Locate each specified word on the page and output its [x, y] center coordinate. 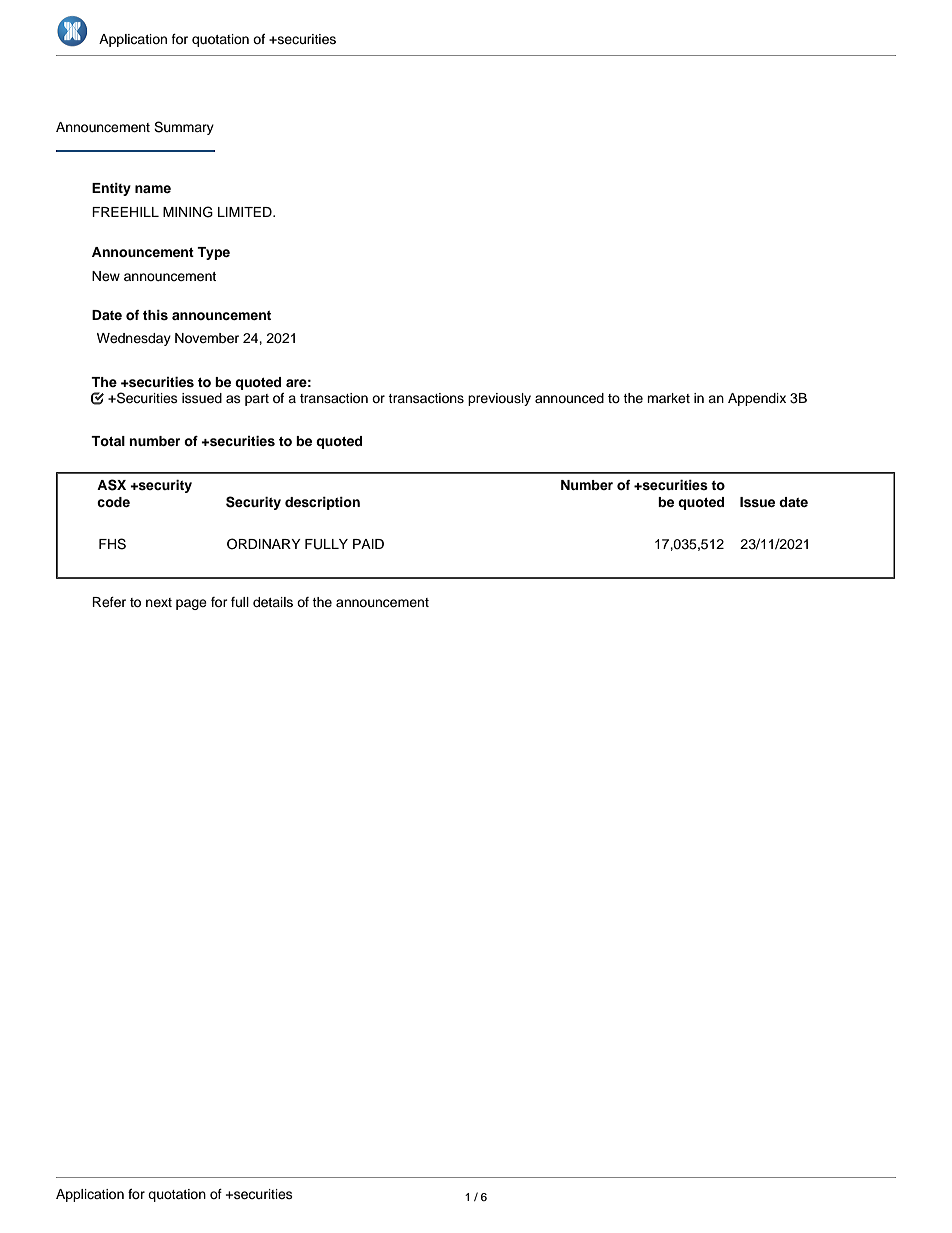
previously [499, 399]
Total [108, 441]
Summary [184, 128]
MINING [188, 212]
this [155, 315]
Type [213, 253]
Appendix [757, 399]
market [668, 398]
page [191, 604]
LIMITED [246, 212]
